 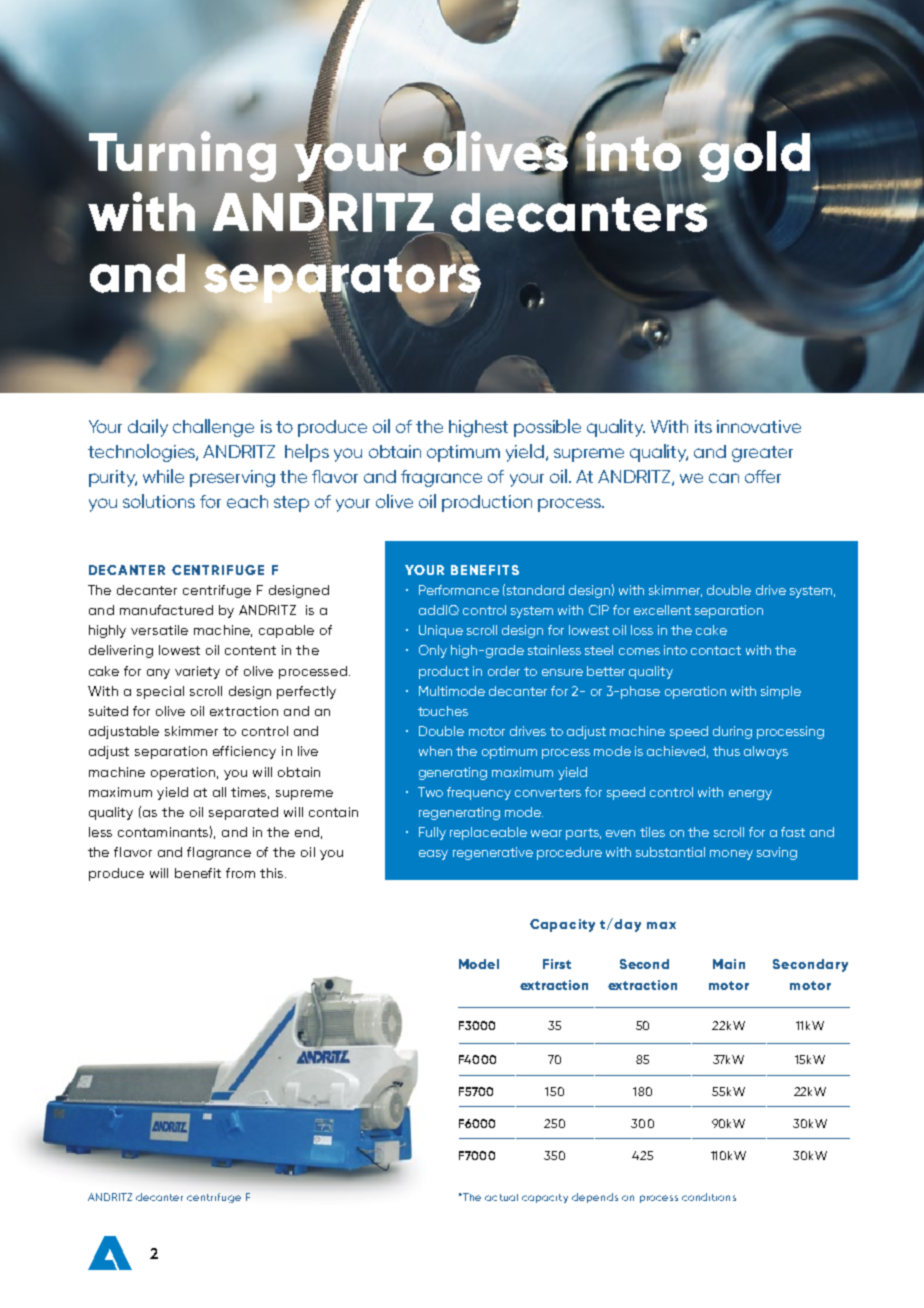 What do you see at coordinates (243, 813) in the document?
I see `separated` at bounding box center [243, 813].
